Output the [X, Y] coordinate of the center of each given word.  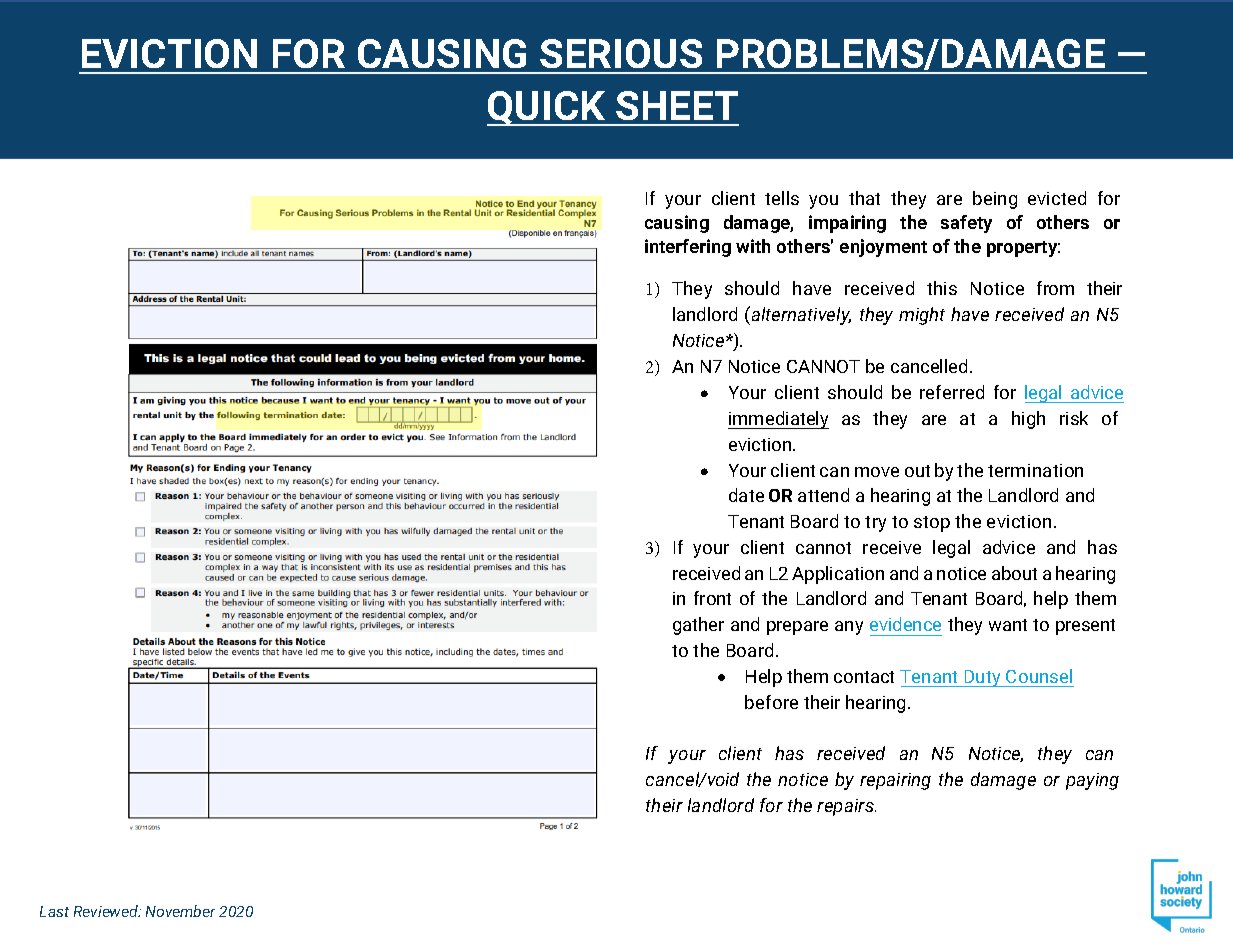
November [180, 911]
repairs [846, 807]
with [753, 246]
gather [698, 626]
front [712, 598]
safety [966, 224]
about [1014, 573]
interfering [688, 248]
